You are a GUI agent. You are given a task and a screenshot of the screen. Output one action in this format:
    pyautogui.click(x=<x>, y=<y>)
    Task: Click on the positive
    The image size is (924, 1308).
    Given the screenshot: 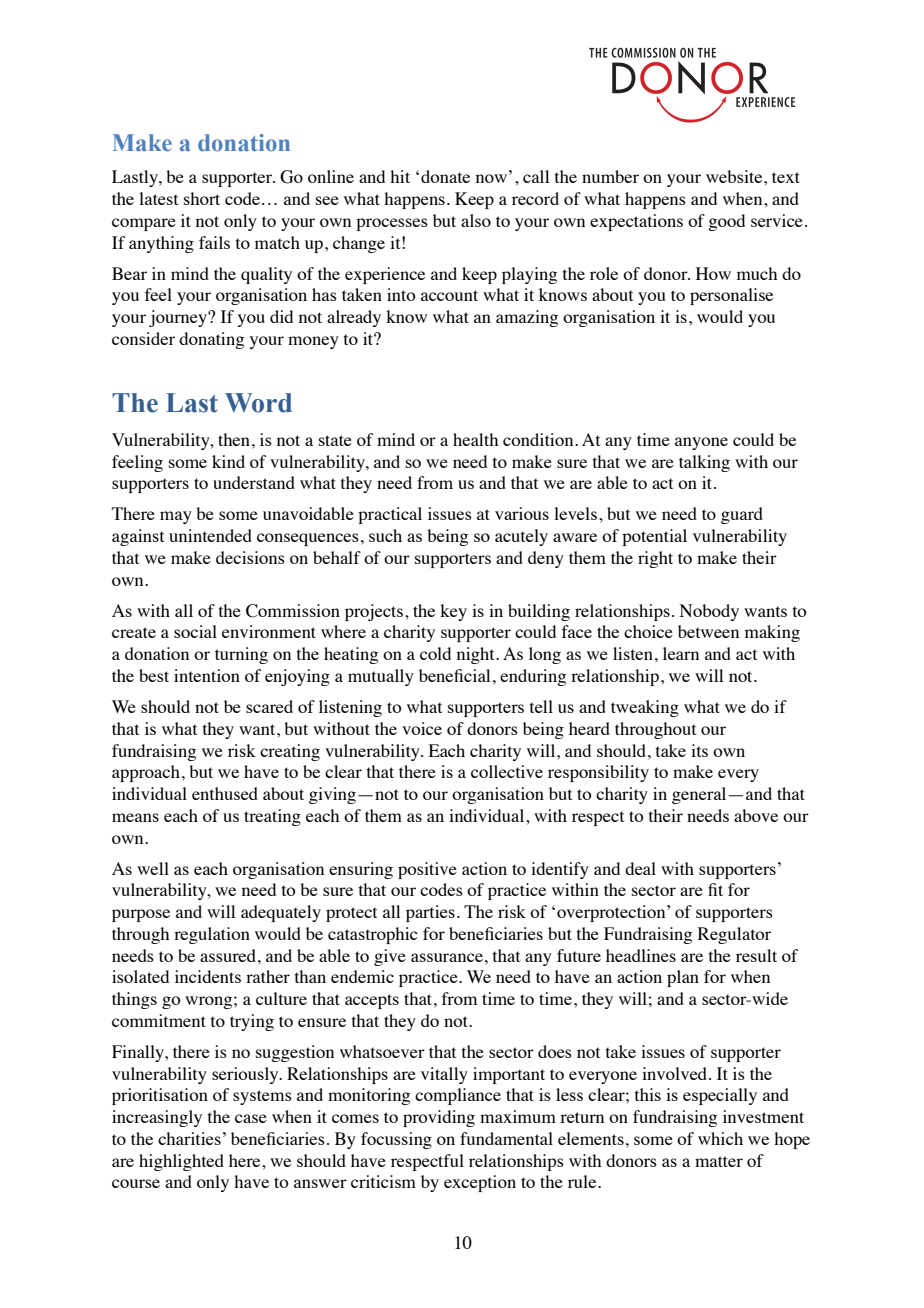 What is the action you would take?
    pyautogui.click(x=427, y=870)
